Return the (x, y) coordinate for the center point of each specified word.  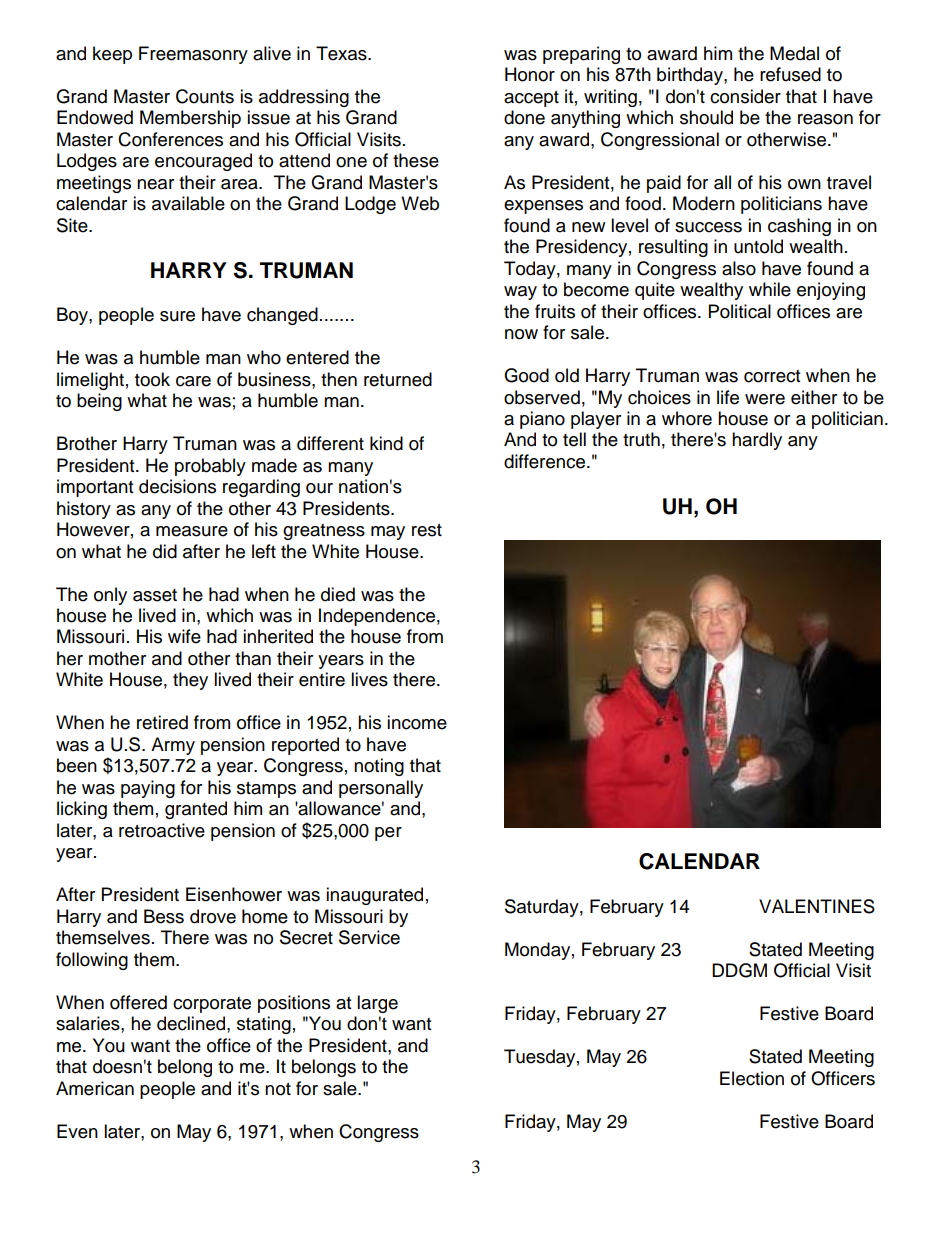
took (152, 379)
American (95, 1088)
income (417, 722)
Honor (530, 74)
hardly (757, 441)
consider (745, 96)
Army (173, 746)
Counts (205, 96)
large (377, 1004)
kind (386, 443)
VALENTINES (817, 906)
